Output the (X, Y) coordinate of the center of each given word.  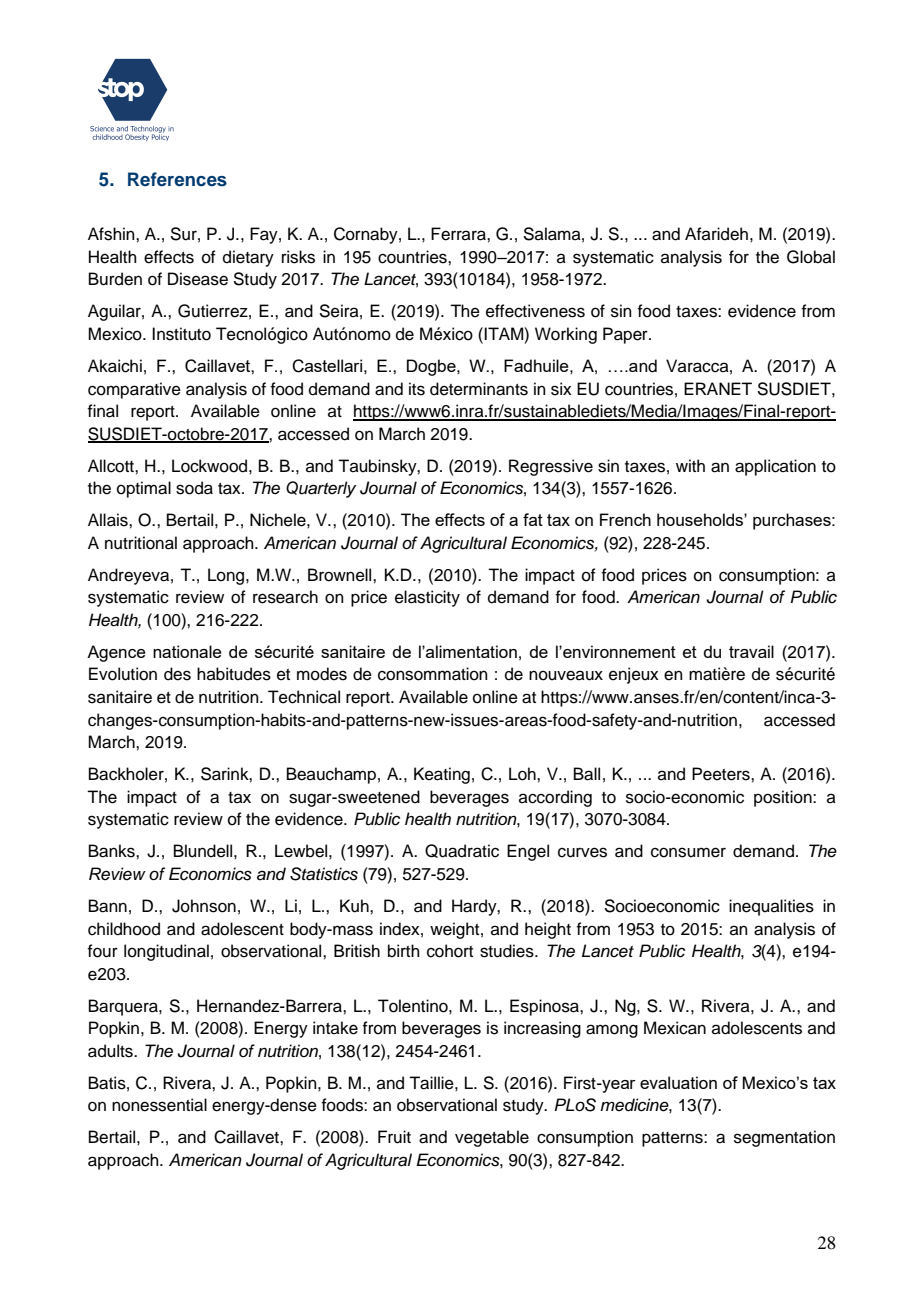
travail (751, 651)
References (177, 179)
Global (811, 257)
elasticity (427, 598)
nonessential (159, 1105)
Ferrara (459, 234)
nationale (187, 651)
